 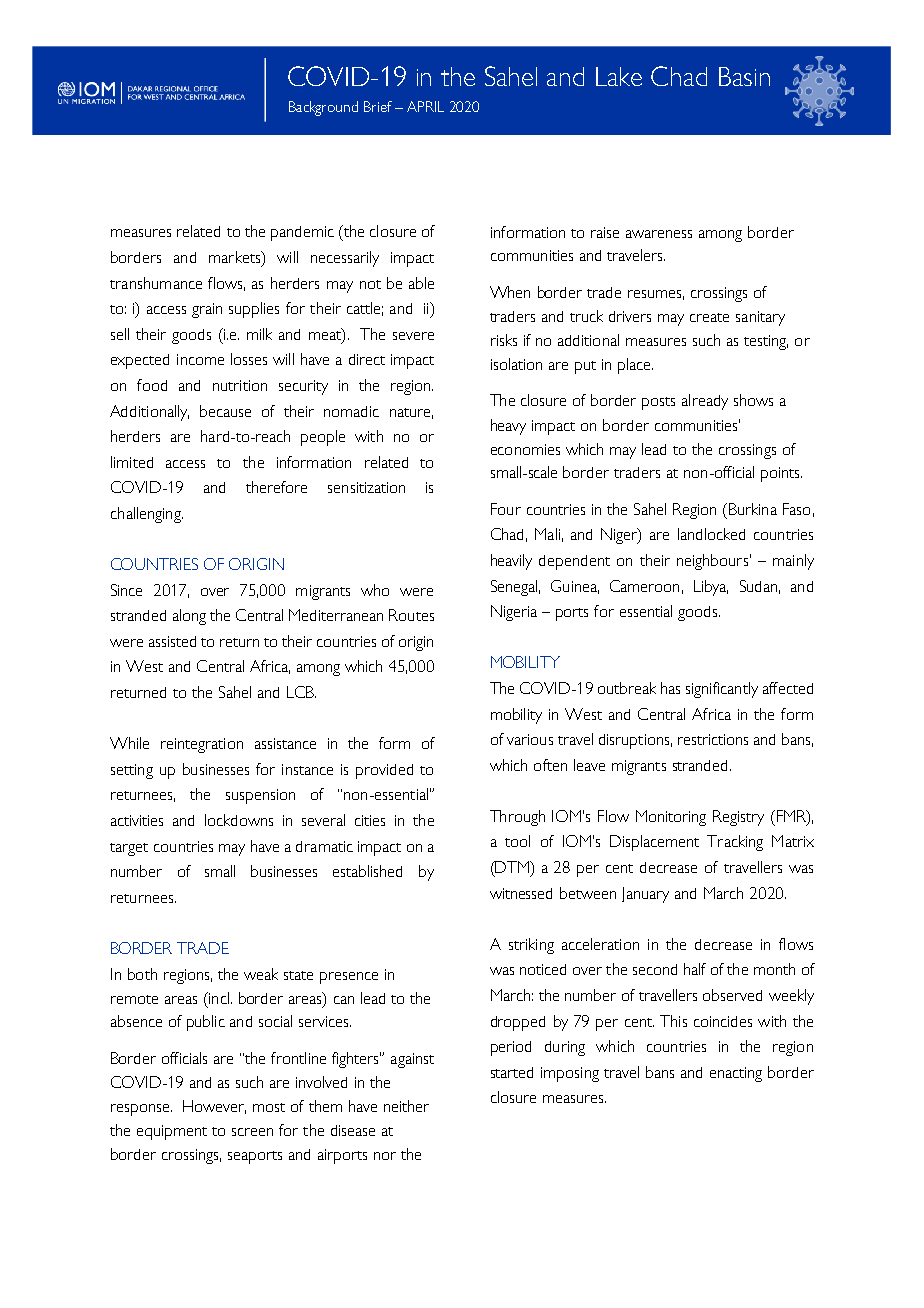 What do you see at coordinates (705, 402) in the screenshot?
I see `already` at bounding box center [705, 402].
